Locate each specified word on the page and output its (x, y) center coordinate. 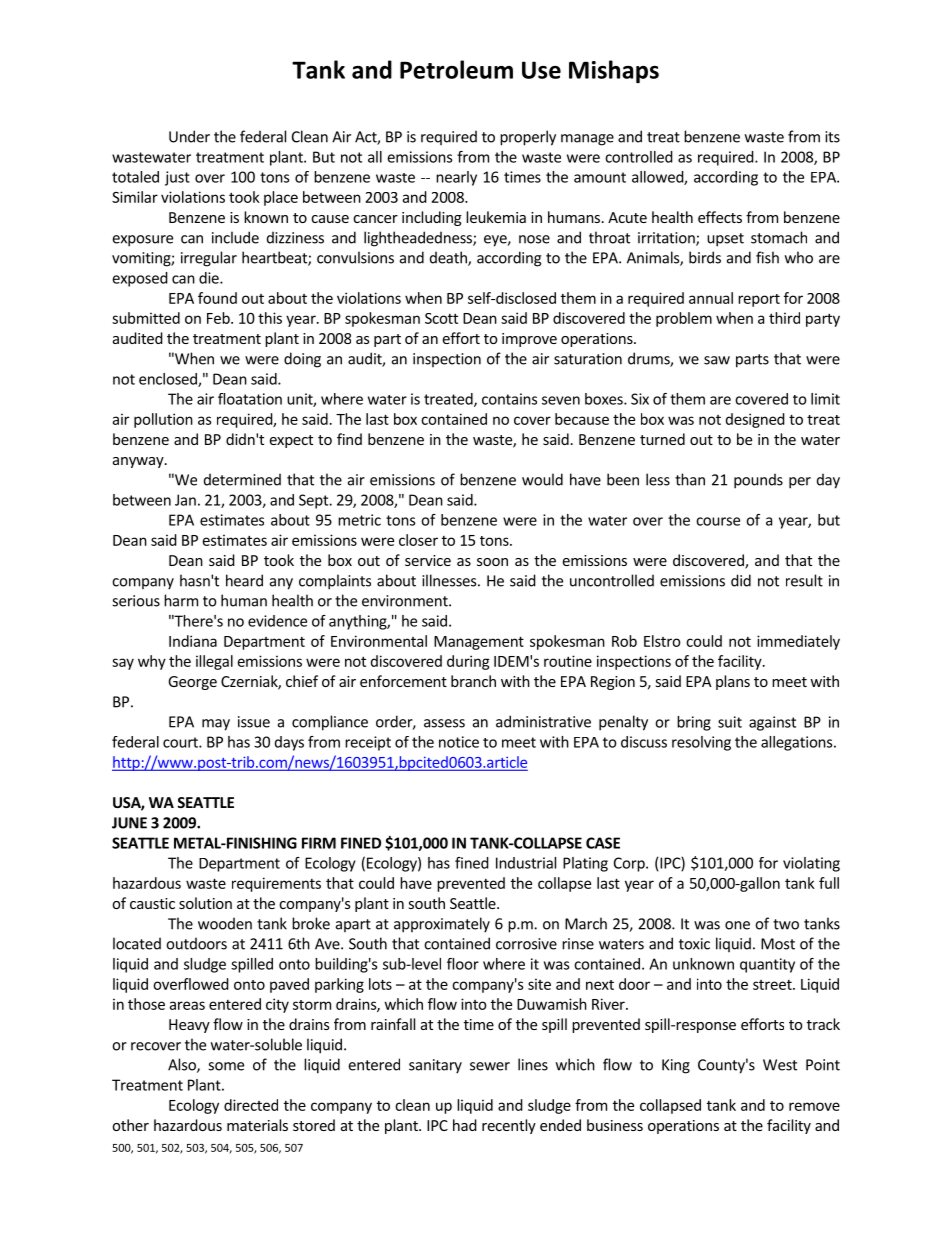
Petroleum (456, 69)
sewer (490, 1066)
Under (189, 136)
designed (755, 420)
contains (509, 399)
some (226, 1066)
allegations (798, 743)
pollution (163, 420)
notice (459, 742)
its (832, 137)
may (216, 725)
